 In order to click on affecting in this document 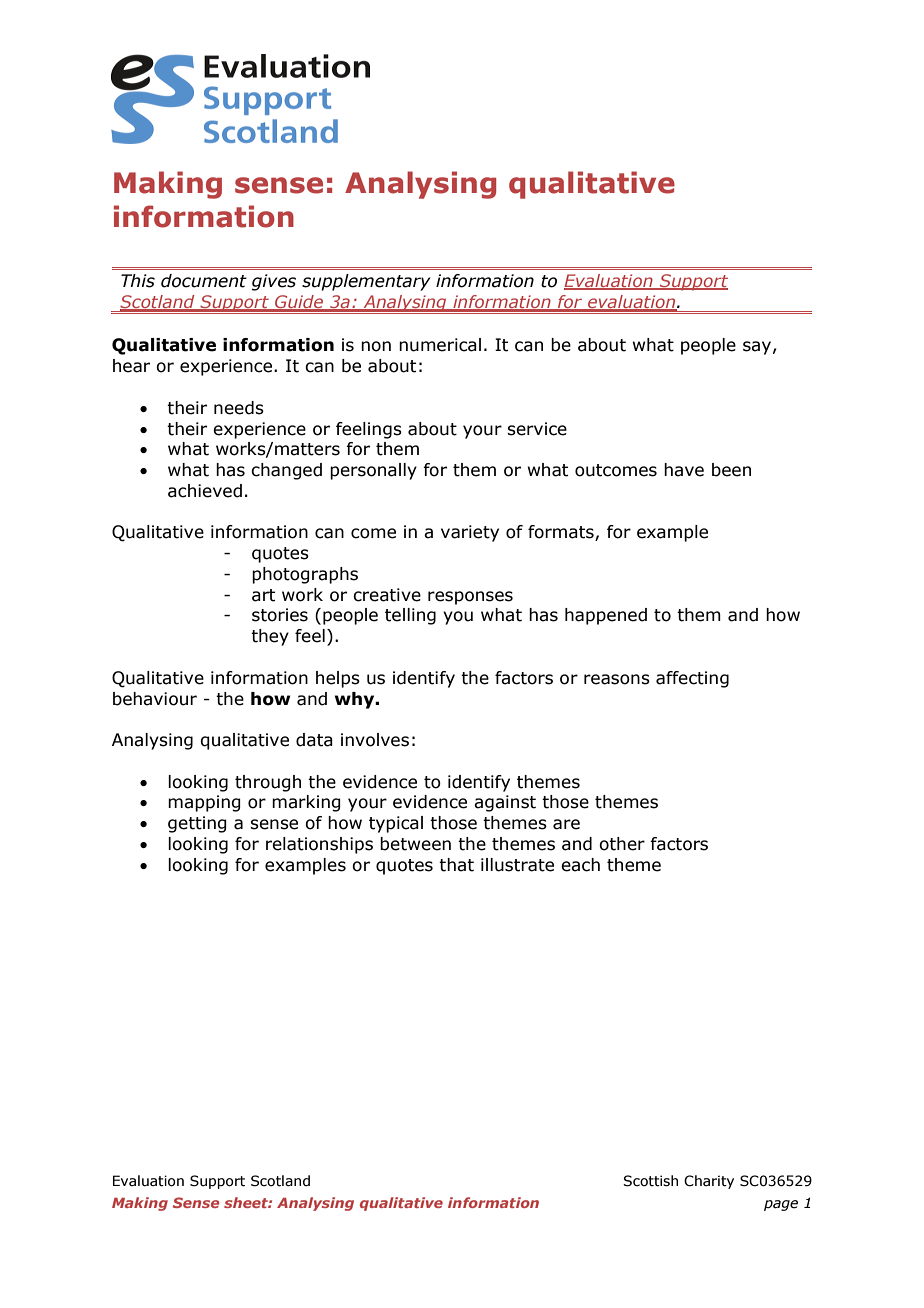, I will do `click(692, 679)`.
